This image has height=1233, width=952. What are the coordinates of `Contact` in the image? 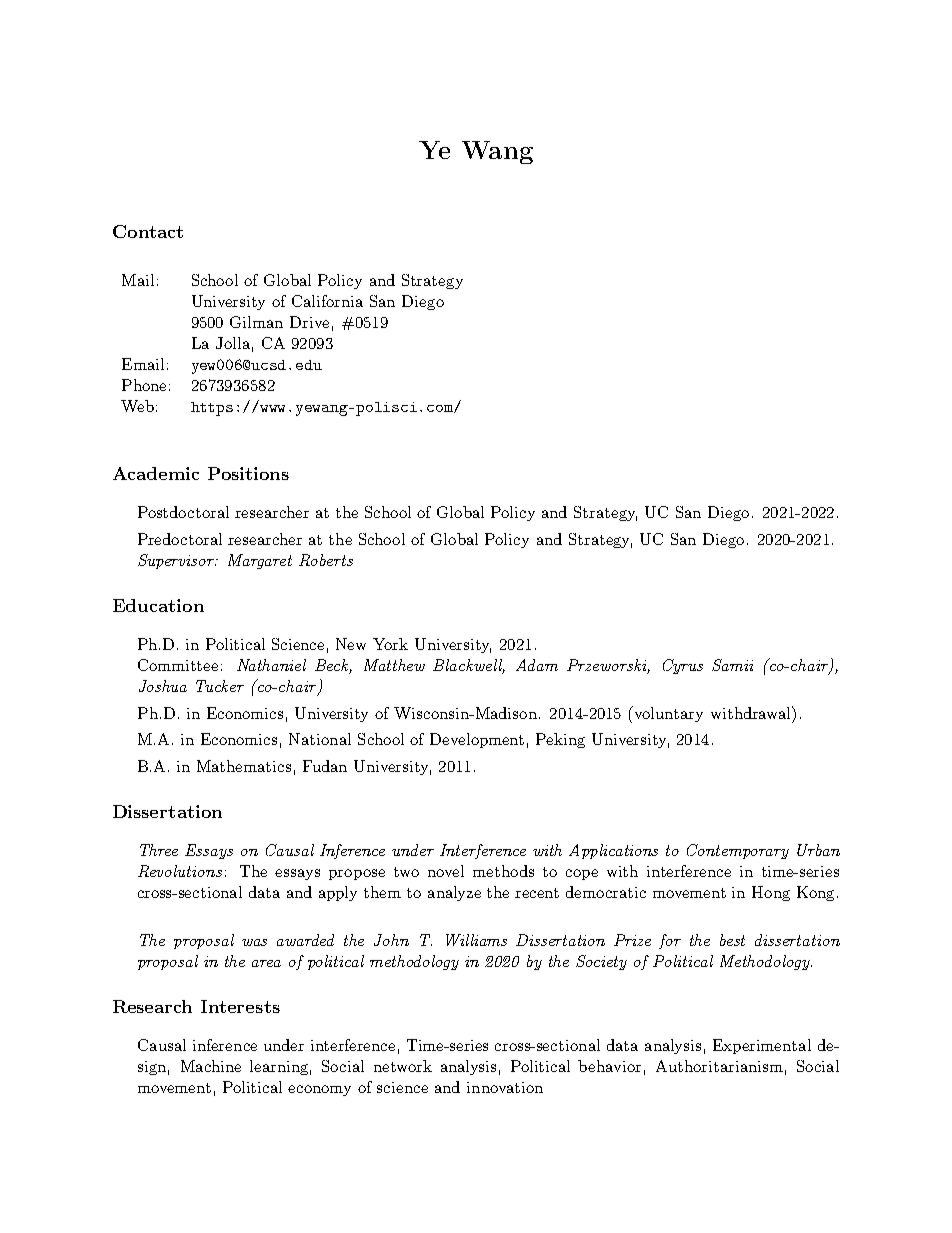 It's located at (148, 231).
